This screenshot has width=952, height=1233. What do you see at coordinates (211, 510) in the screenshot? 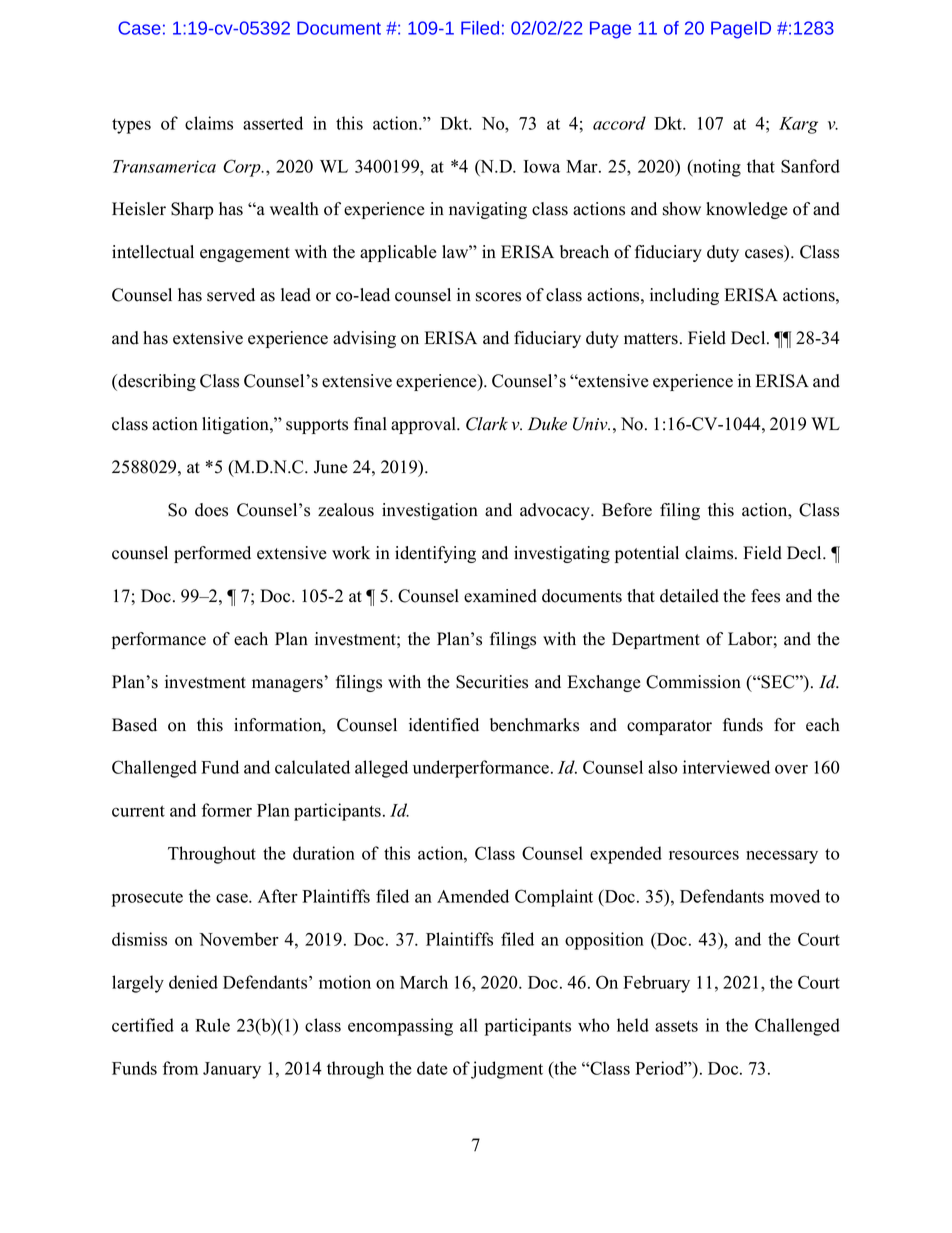
I see `does` at bounding box center [211, 510].
